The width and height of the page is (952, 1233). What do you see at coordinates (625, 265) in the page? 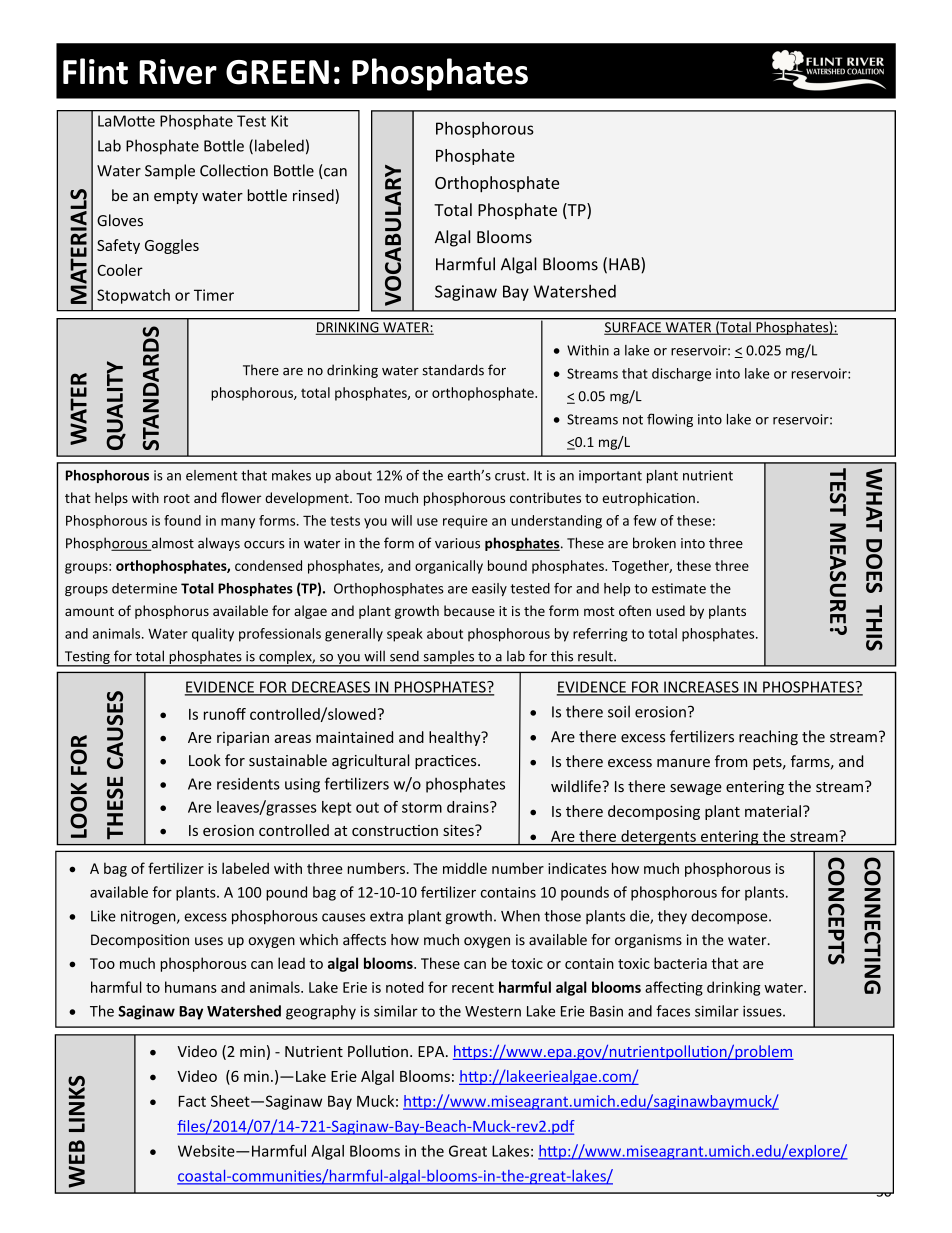
I see `HAB` at bounding box center [625, 265].
